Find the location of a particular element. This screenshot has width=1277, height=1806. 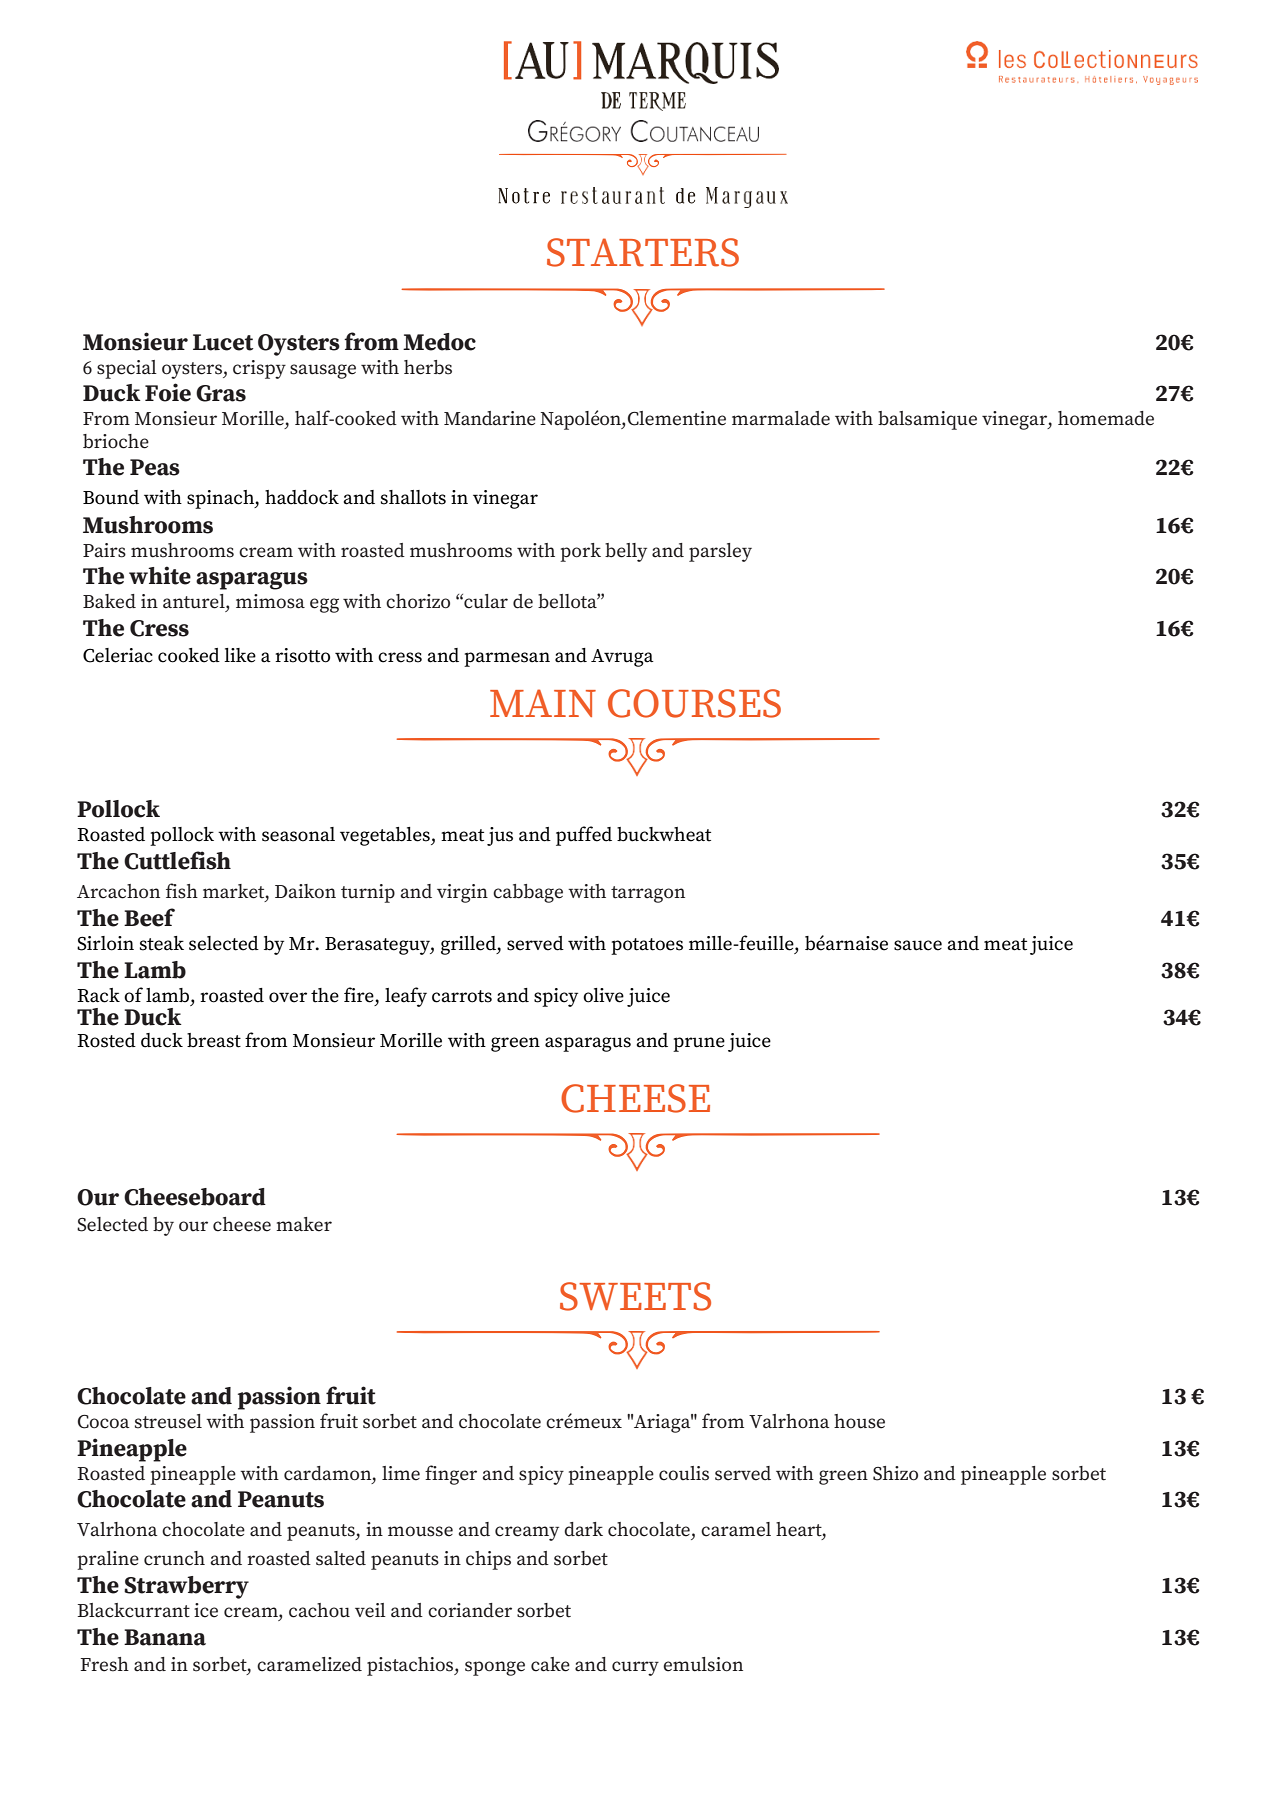

steak is located at coordinates (162, 943).
